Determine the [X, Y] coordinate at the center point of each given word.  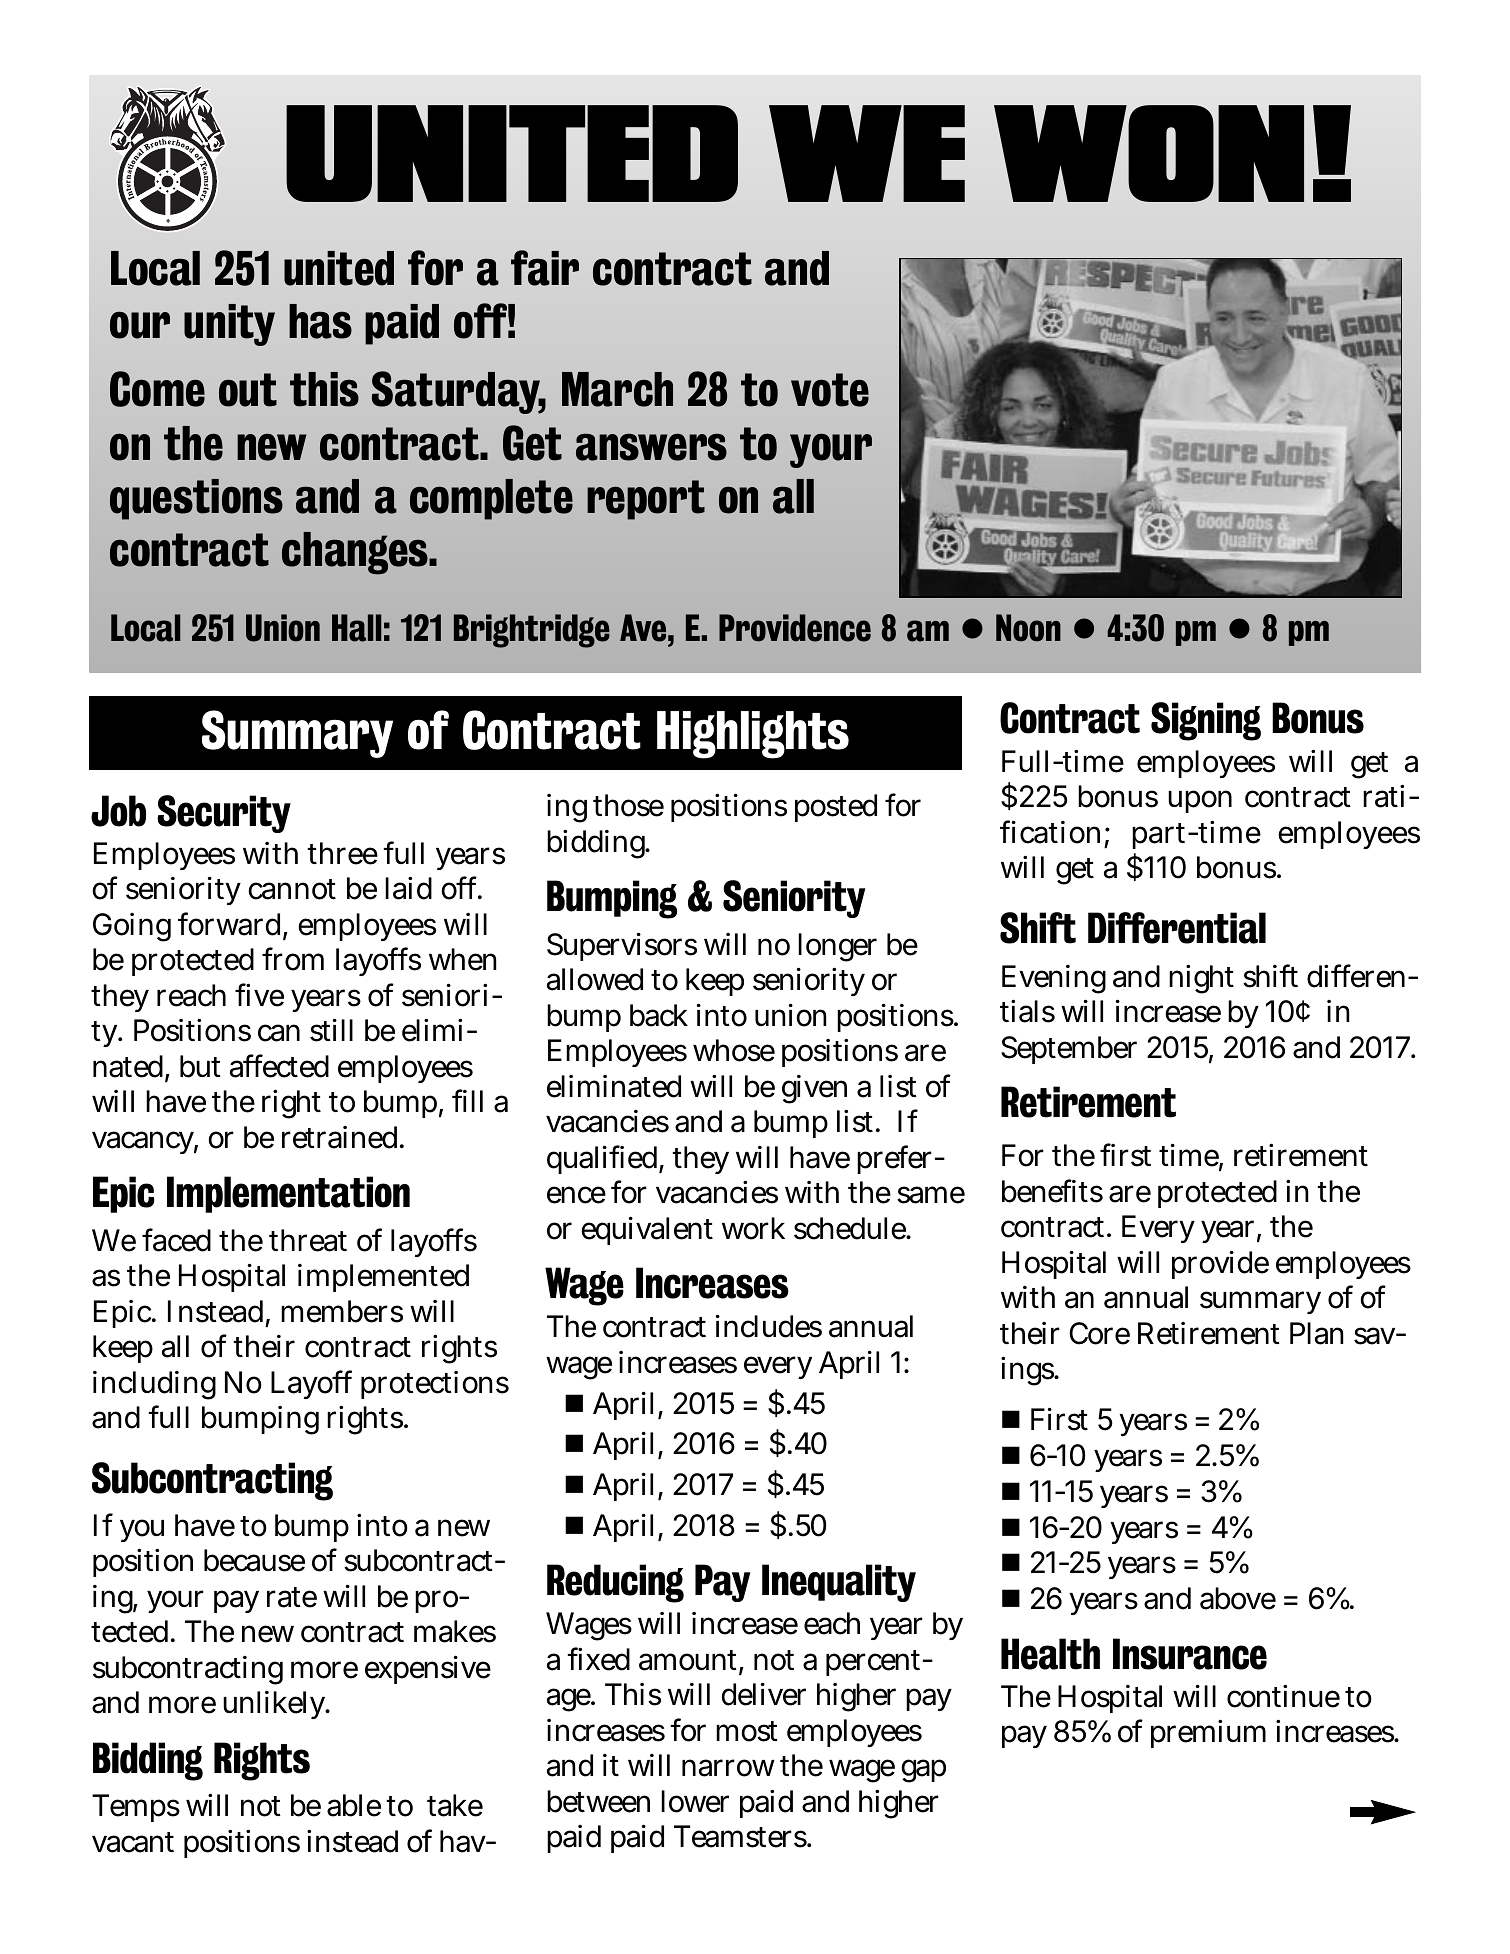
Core [1099, 1333]
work [753, 1228]
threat [308, 1240]
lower [695, 1801]
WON [1149, 153]
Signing [1206, 721]
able [354, 1805]
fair [545, 268]
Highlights [753, 735]
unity [229, 325]
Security [224, 814]
